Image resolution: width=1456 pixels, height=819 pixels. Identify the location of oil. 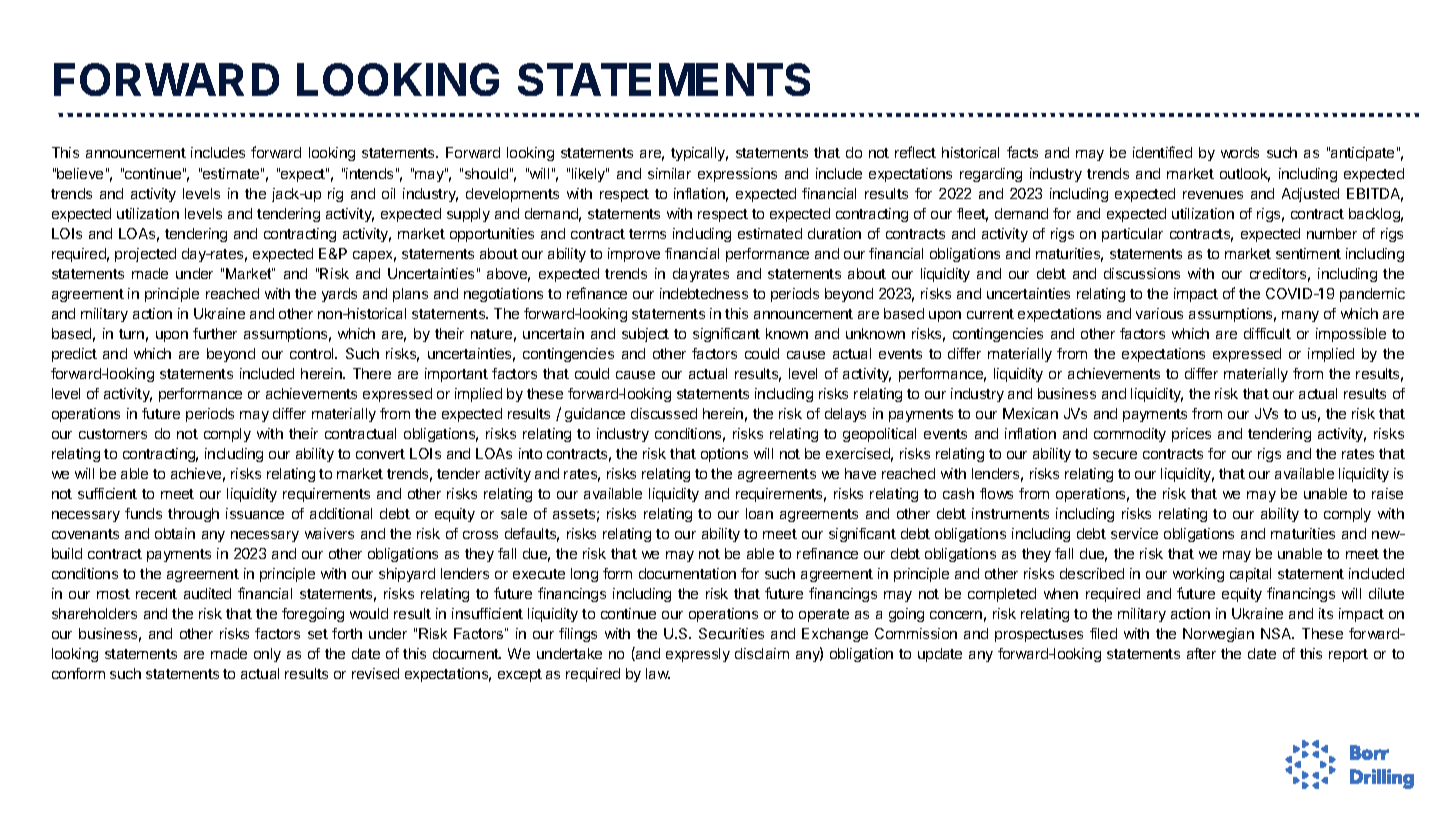
(388, 193).
